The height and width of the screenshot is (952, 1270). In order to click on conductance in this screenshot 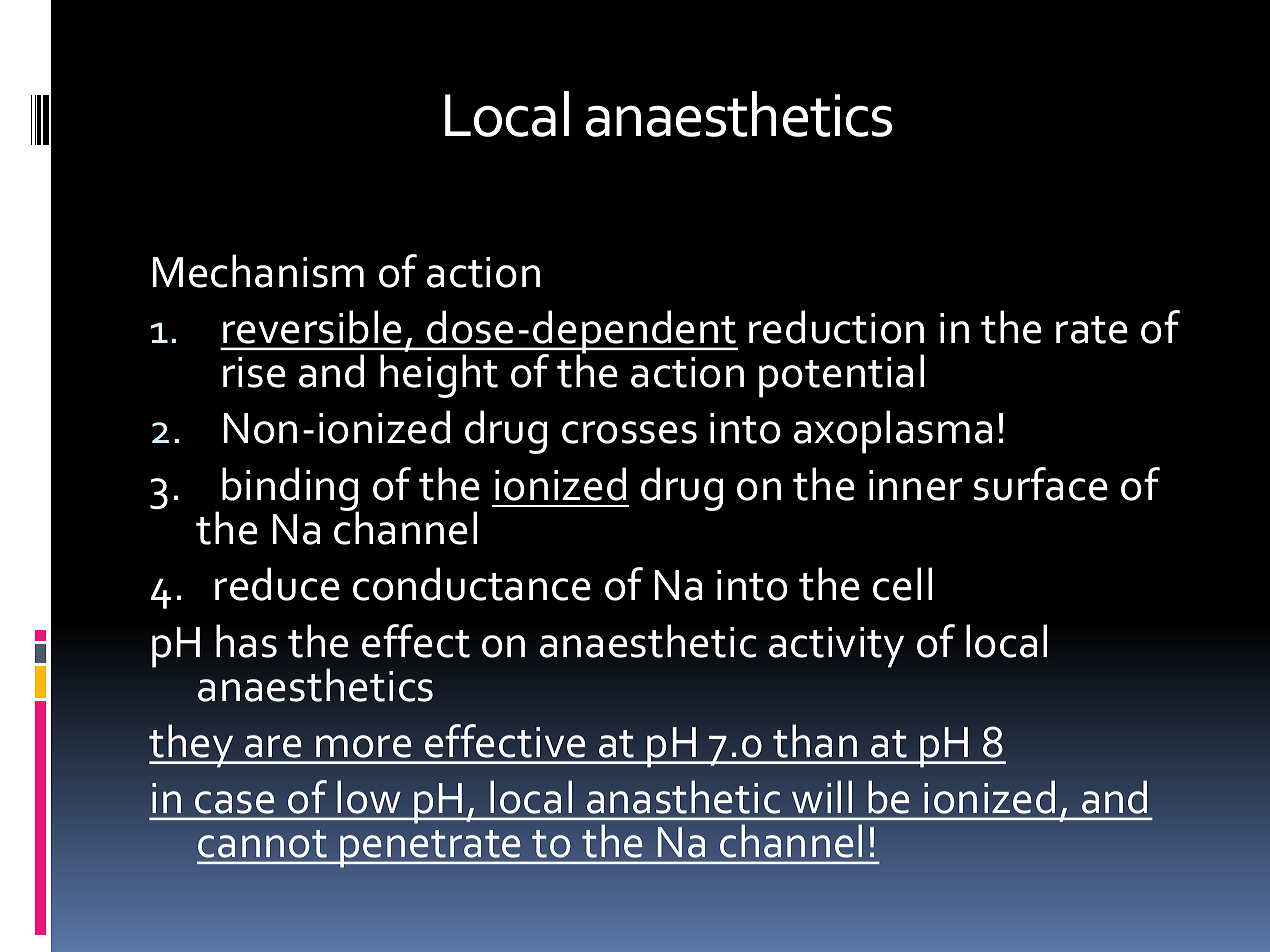, I will do `click(472, 584)`.
